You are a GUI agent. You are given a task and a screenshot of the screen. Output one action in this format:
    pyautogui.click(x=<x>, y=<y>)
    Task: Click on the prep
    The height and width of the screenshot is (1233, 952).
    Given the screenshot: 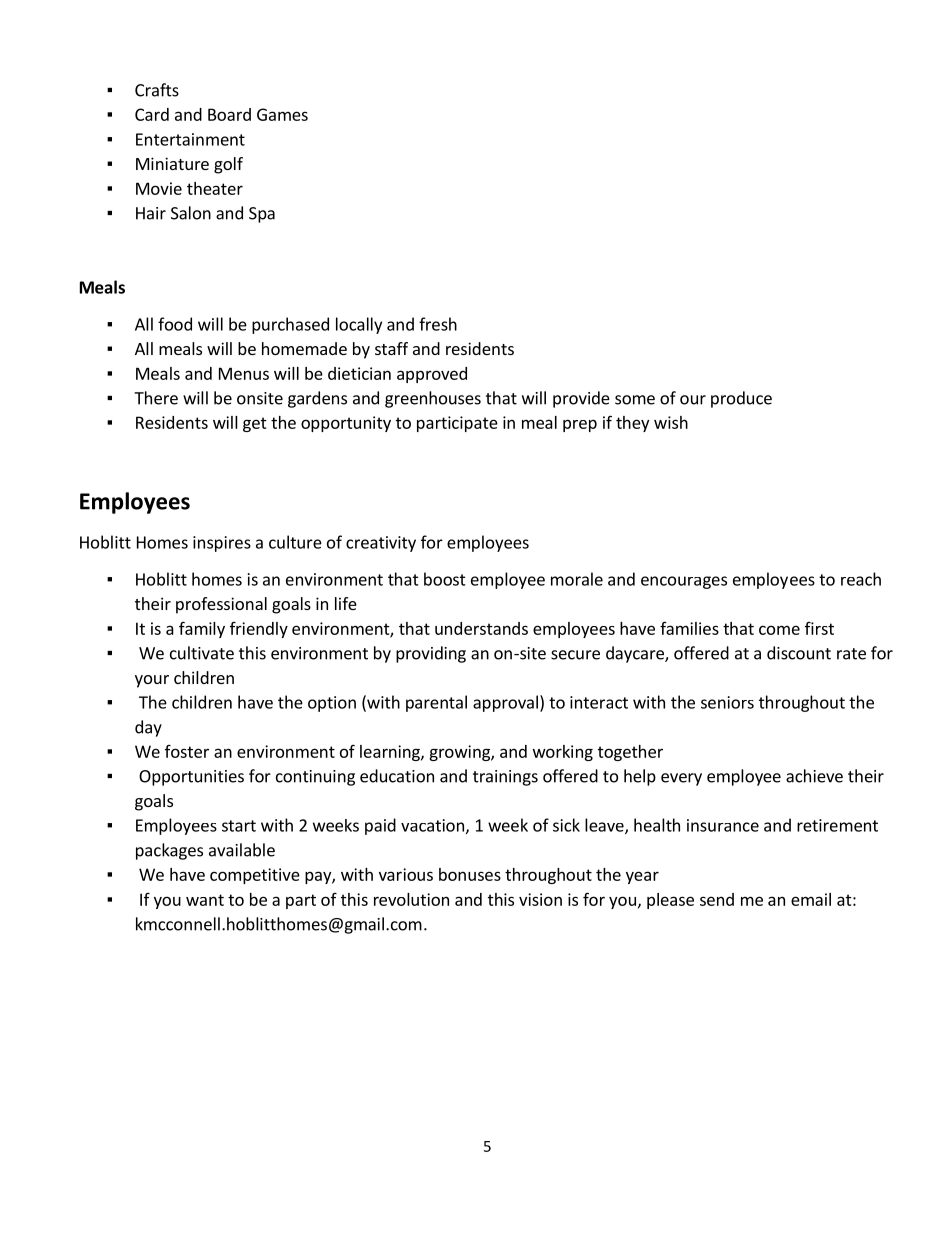 What is the action you would take?
    pyautogui.click(x=580, y=425)
